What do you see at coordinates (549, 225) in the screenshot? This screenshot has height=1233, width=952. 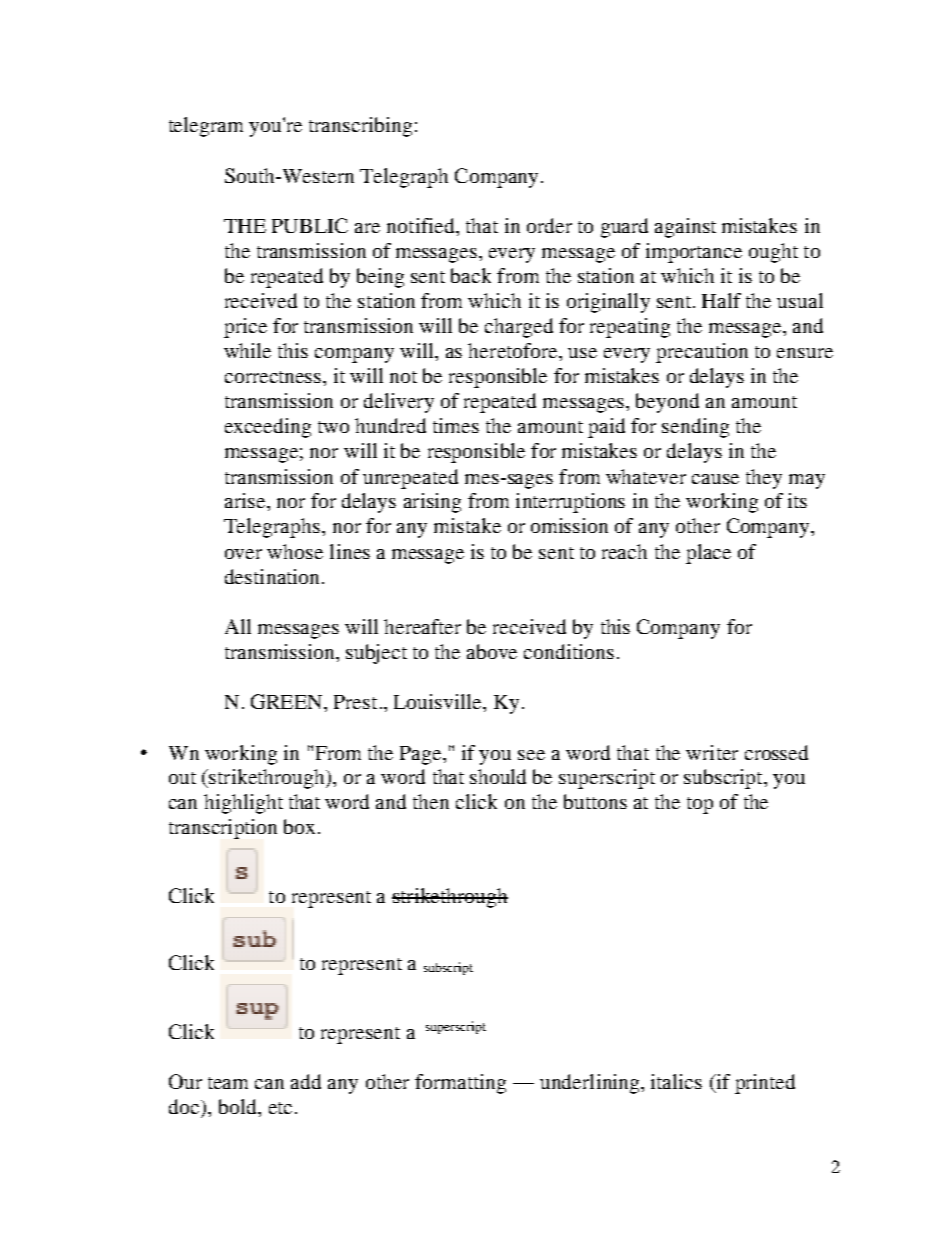 I see `order` at bounding box center [549, 225].
